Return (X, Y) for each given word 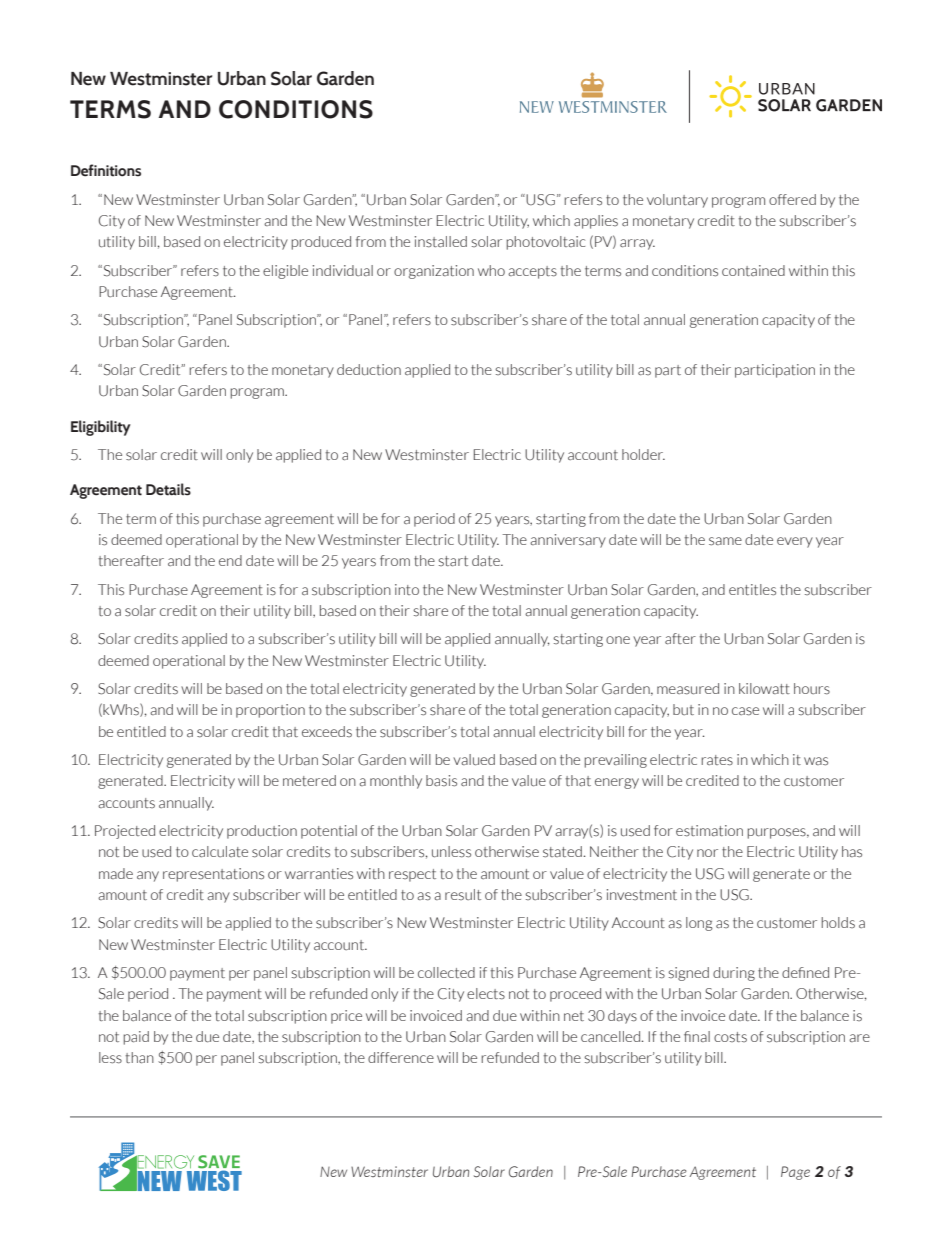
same (725, 541)
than (140, 1058)
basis (441, 781)
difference (401, 1057)
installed (441, 242)
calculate (220, 852)
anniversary (568, 541)
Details (168, 489)
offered (792, 199)
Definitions (106, 170)
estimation (709, 831)
